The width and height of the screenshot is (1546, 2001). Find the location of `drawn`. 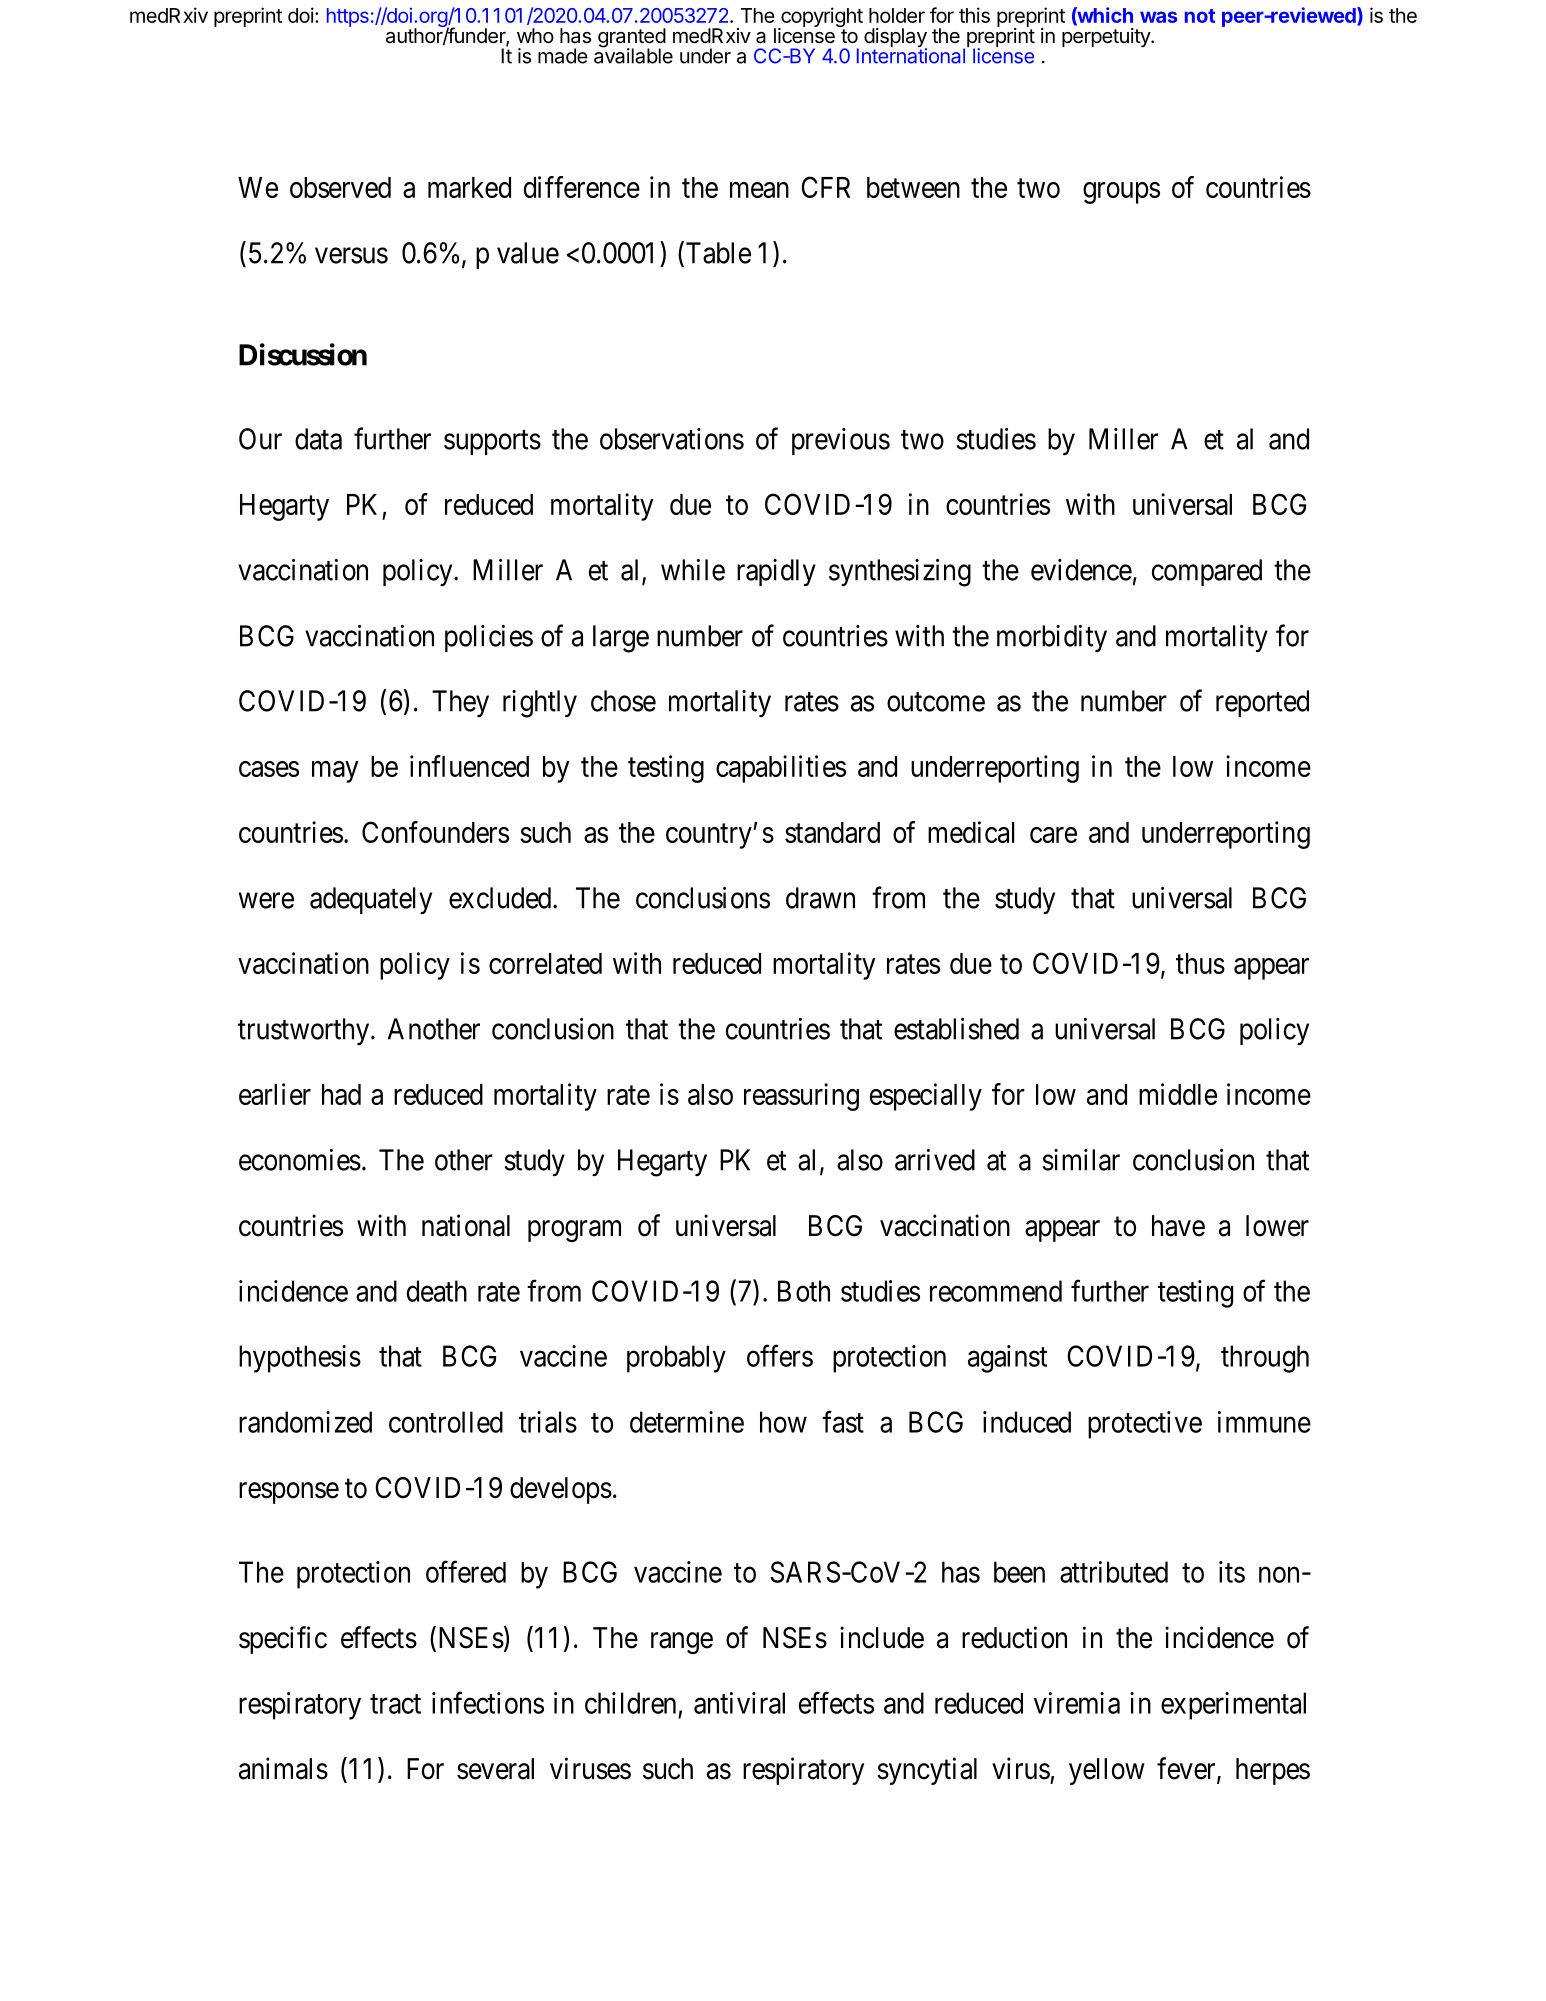

drawn is located at coordinates (820, 898).
